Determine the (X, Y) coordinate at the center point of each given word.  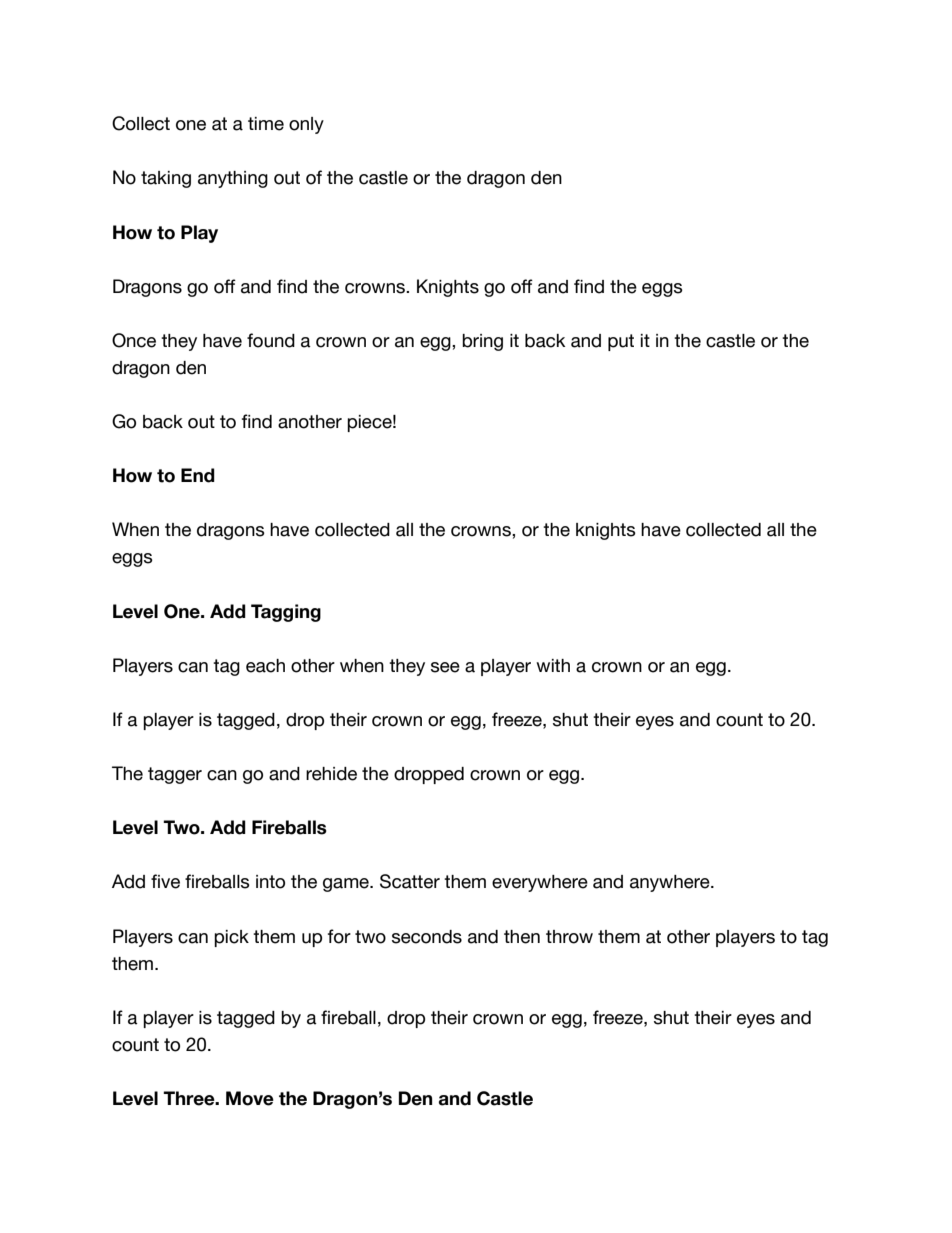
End (198, 475)
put (621, 342)
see (445, 667)
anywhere (671, 883)
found (271, 340)
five (165, 881)
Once (134, 340)
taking (166, 179)
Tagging (286, 613)
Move (250, 1098)
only (306, 125)
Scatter (410, 881)
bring (482, 342)
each (265, 666)
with (553, 665)
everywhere (540, 883)
